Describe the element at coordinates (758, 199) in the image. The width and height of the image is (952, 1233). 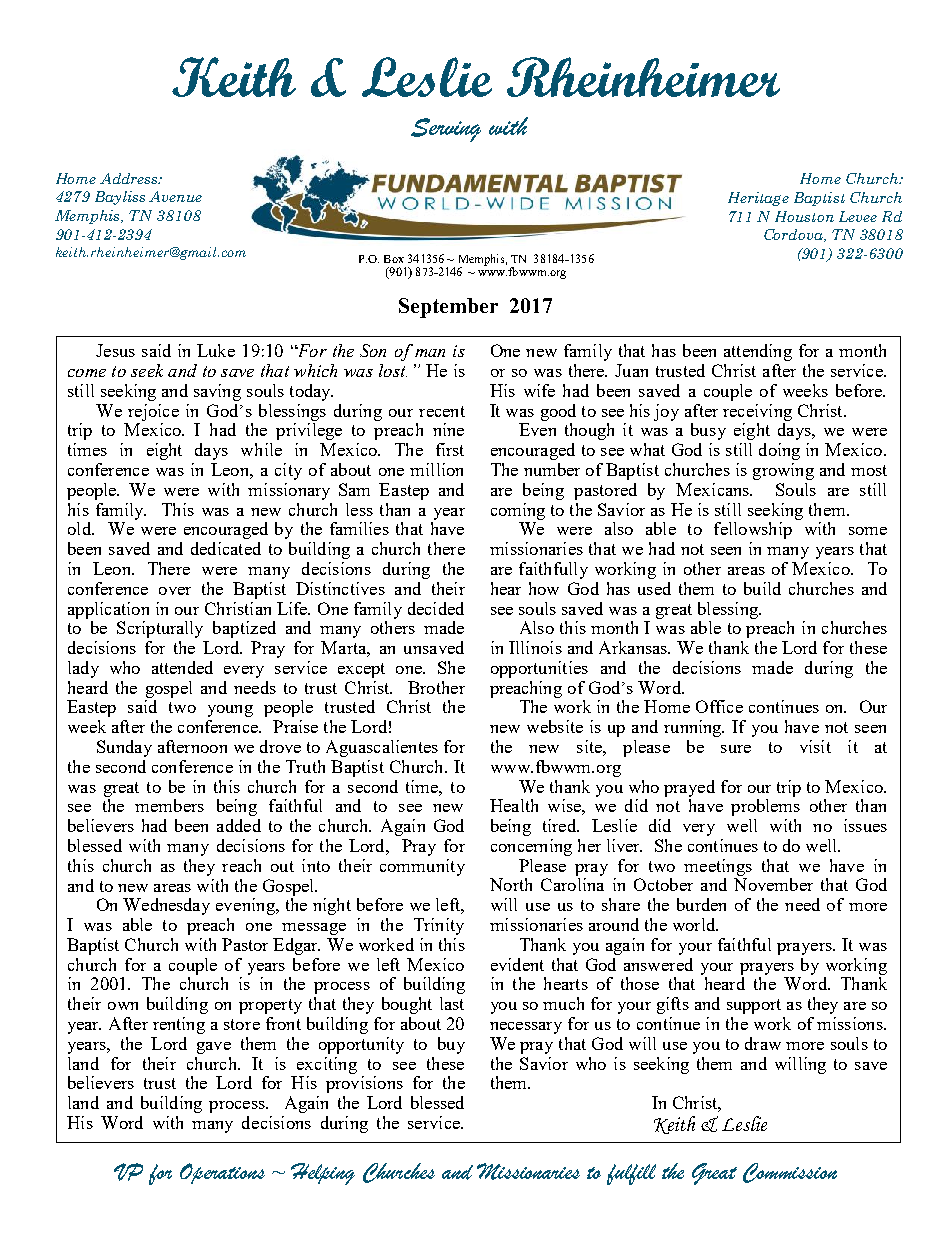
I see `Heritage` at that location.
